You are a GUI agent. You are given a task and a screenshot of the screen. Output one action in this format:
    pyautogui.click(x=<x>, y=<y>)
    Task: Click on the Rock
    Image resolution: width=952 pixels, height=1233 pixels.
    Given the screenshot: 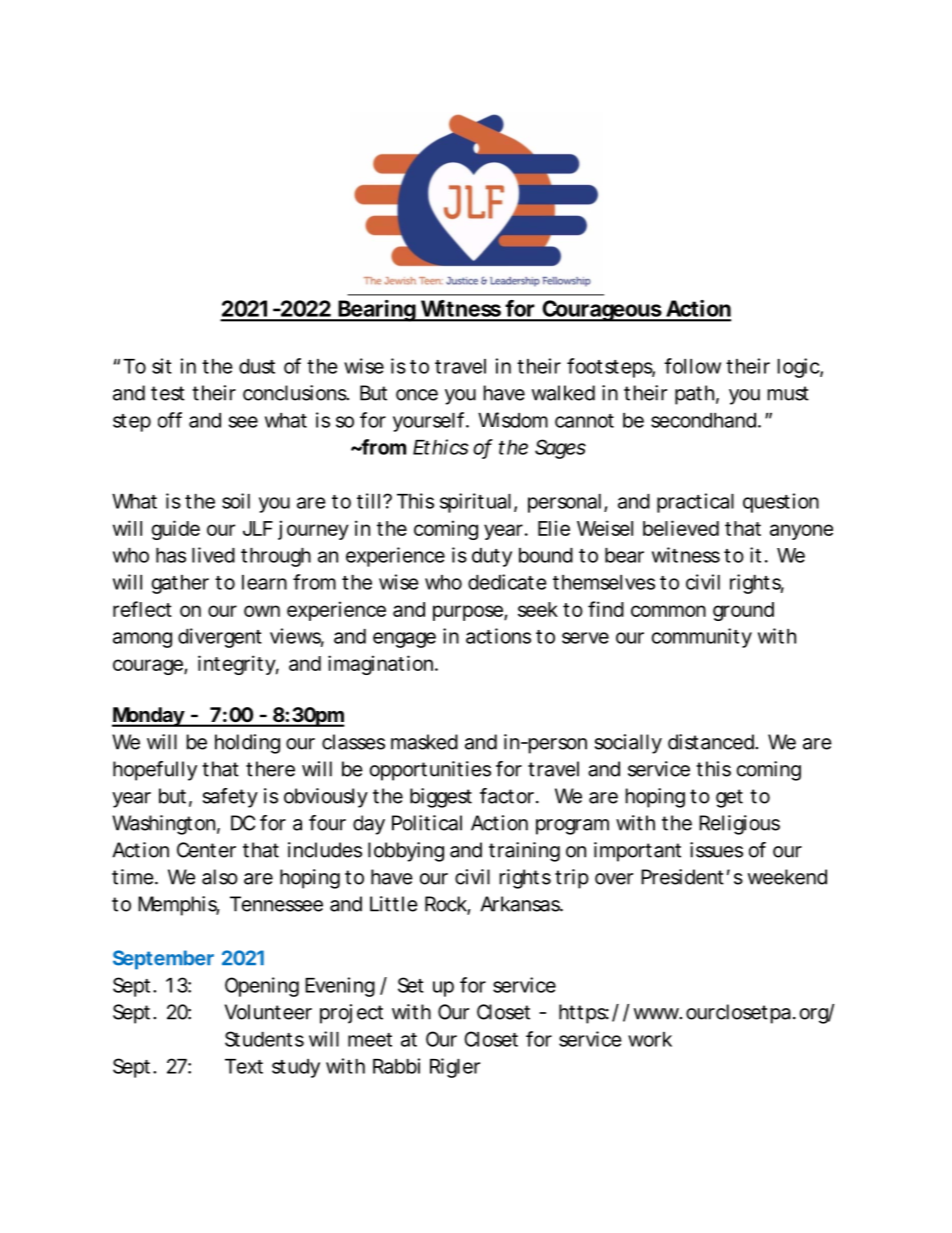 What is the action you would take?
    pyautogui.click(x=446, y=905)
